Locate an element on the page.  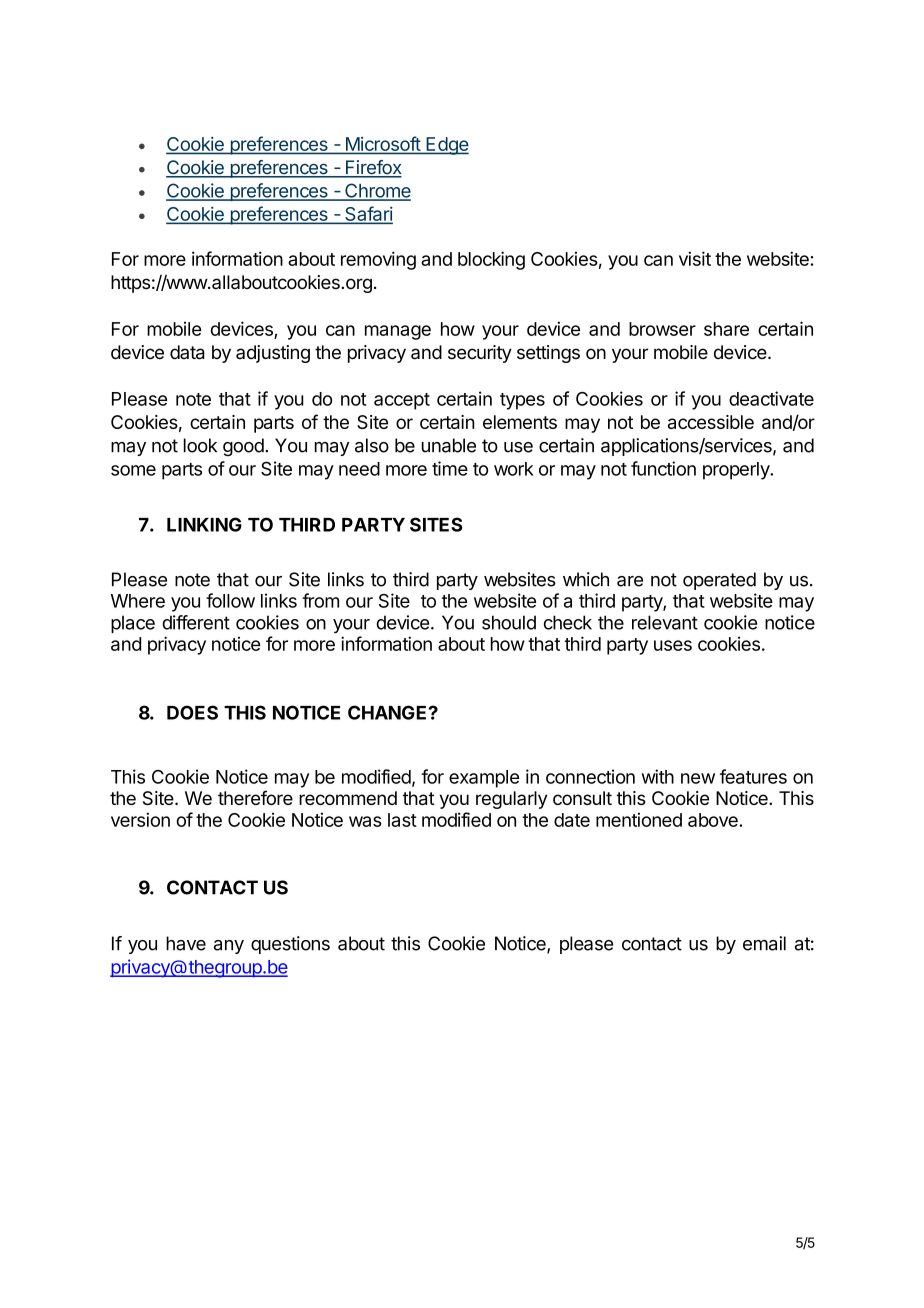
visit is located at coordinates (695, 258).
